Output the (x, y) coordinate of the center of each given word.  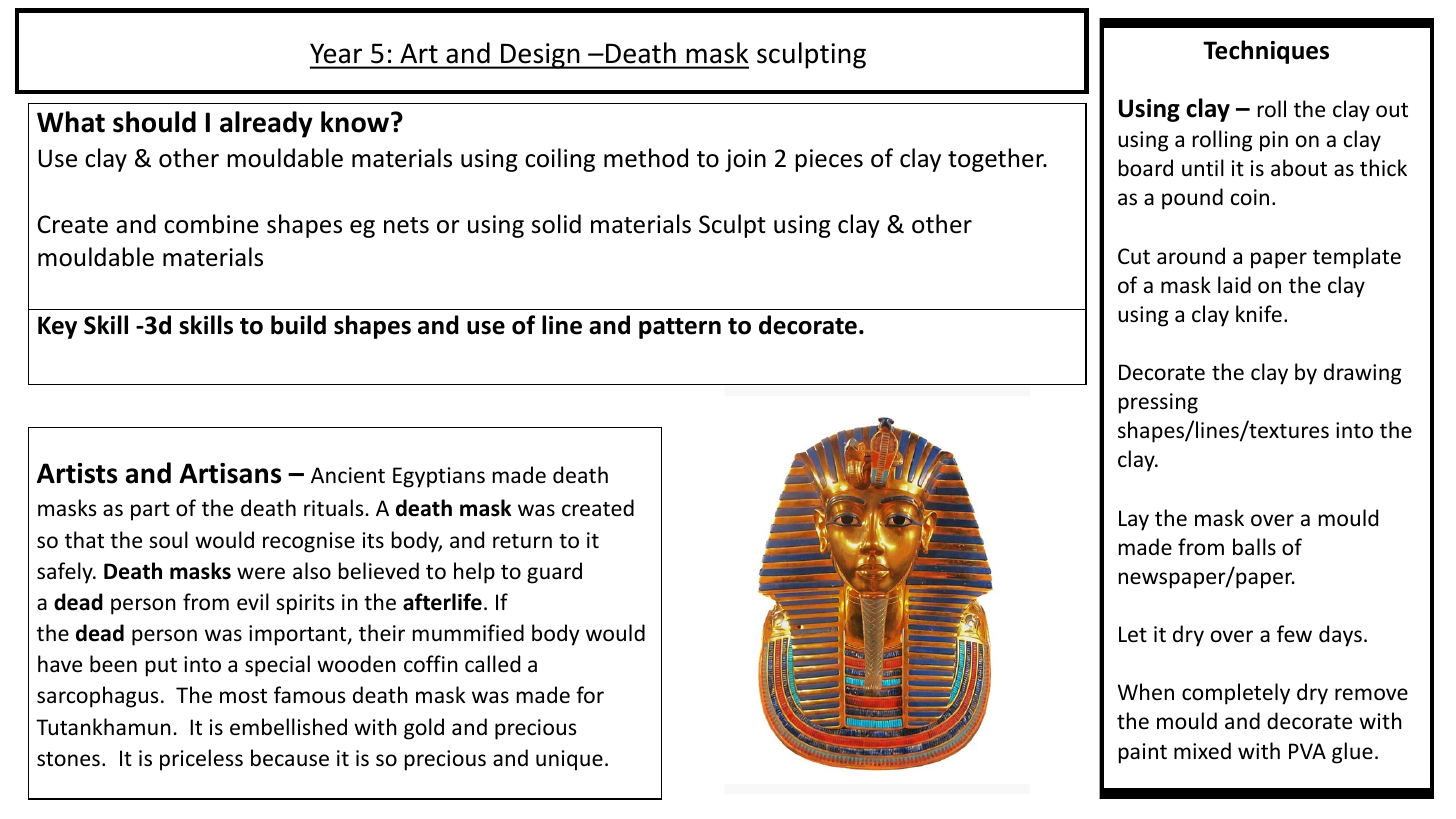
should (154, 122)
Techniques (1266, 52)
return (522, 541)
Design (540, 56)
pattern (680, 328)
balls (1254, 546)
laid (1234, 284)
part (150, 511)
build (298, 325)
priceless (201, 760)
